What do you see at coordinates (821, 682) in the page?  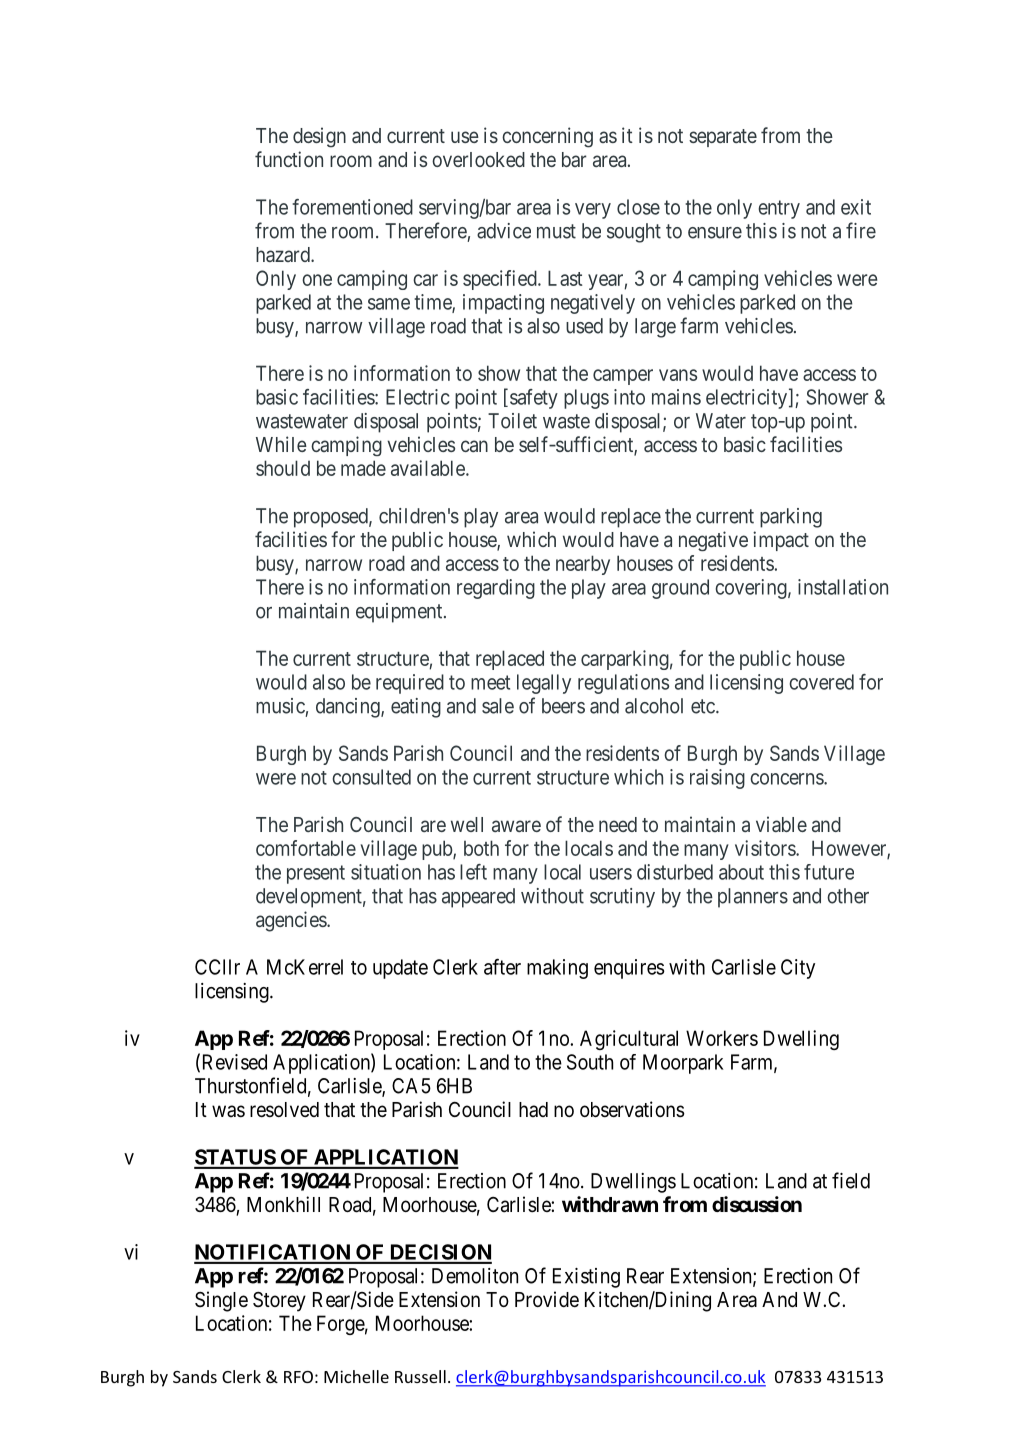 I see `covered` at bounding box center [821, 682].
